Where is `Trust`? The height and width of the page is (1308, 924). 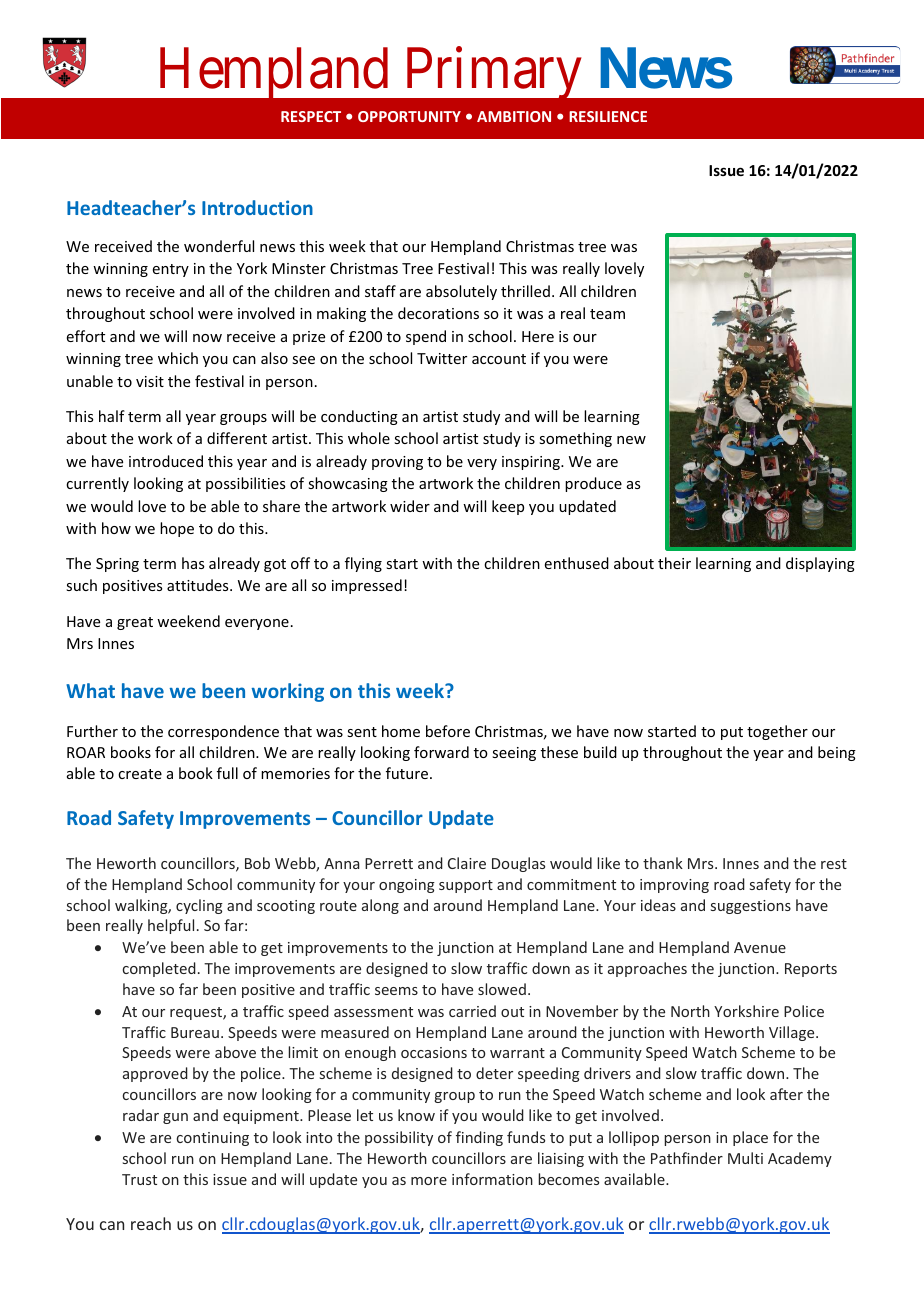 Trust is located at coordinates (139, 1179).
